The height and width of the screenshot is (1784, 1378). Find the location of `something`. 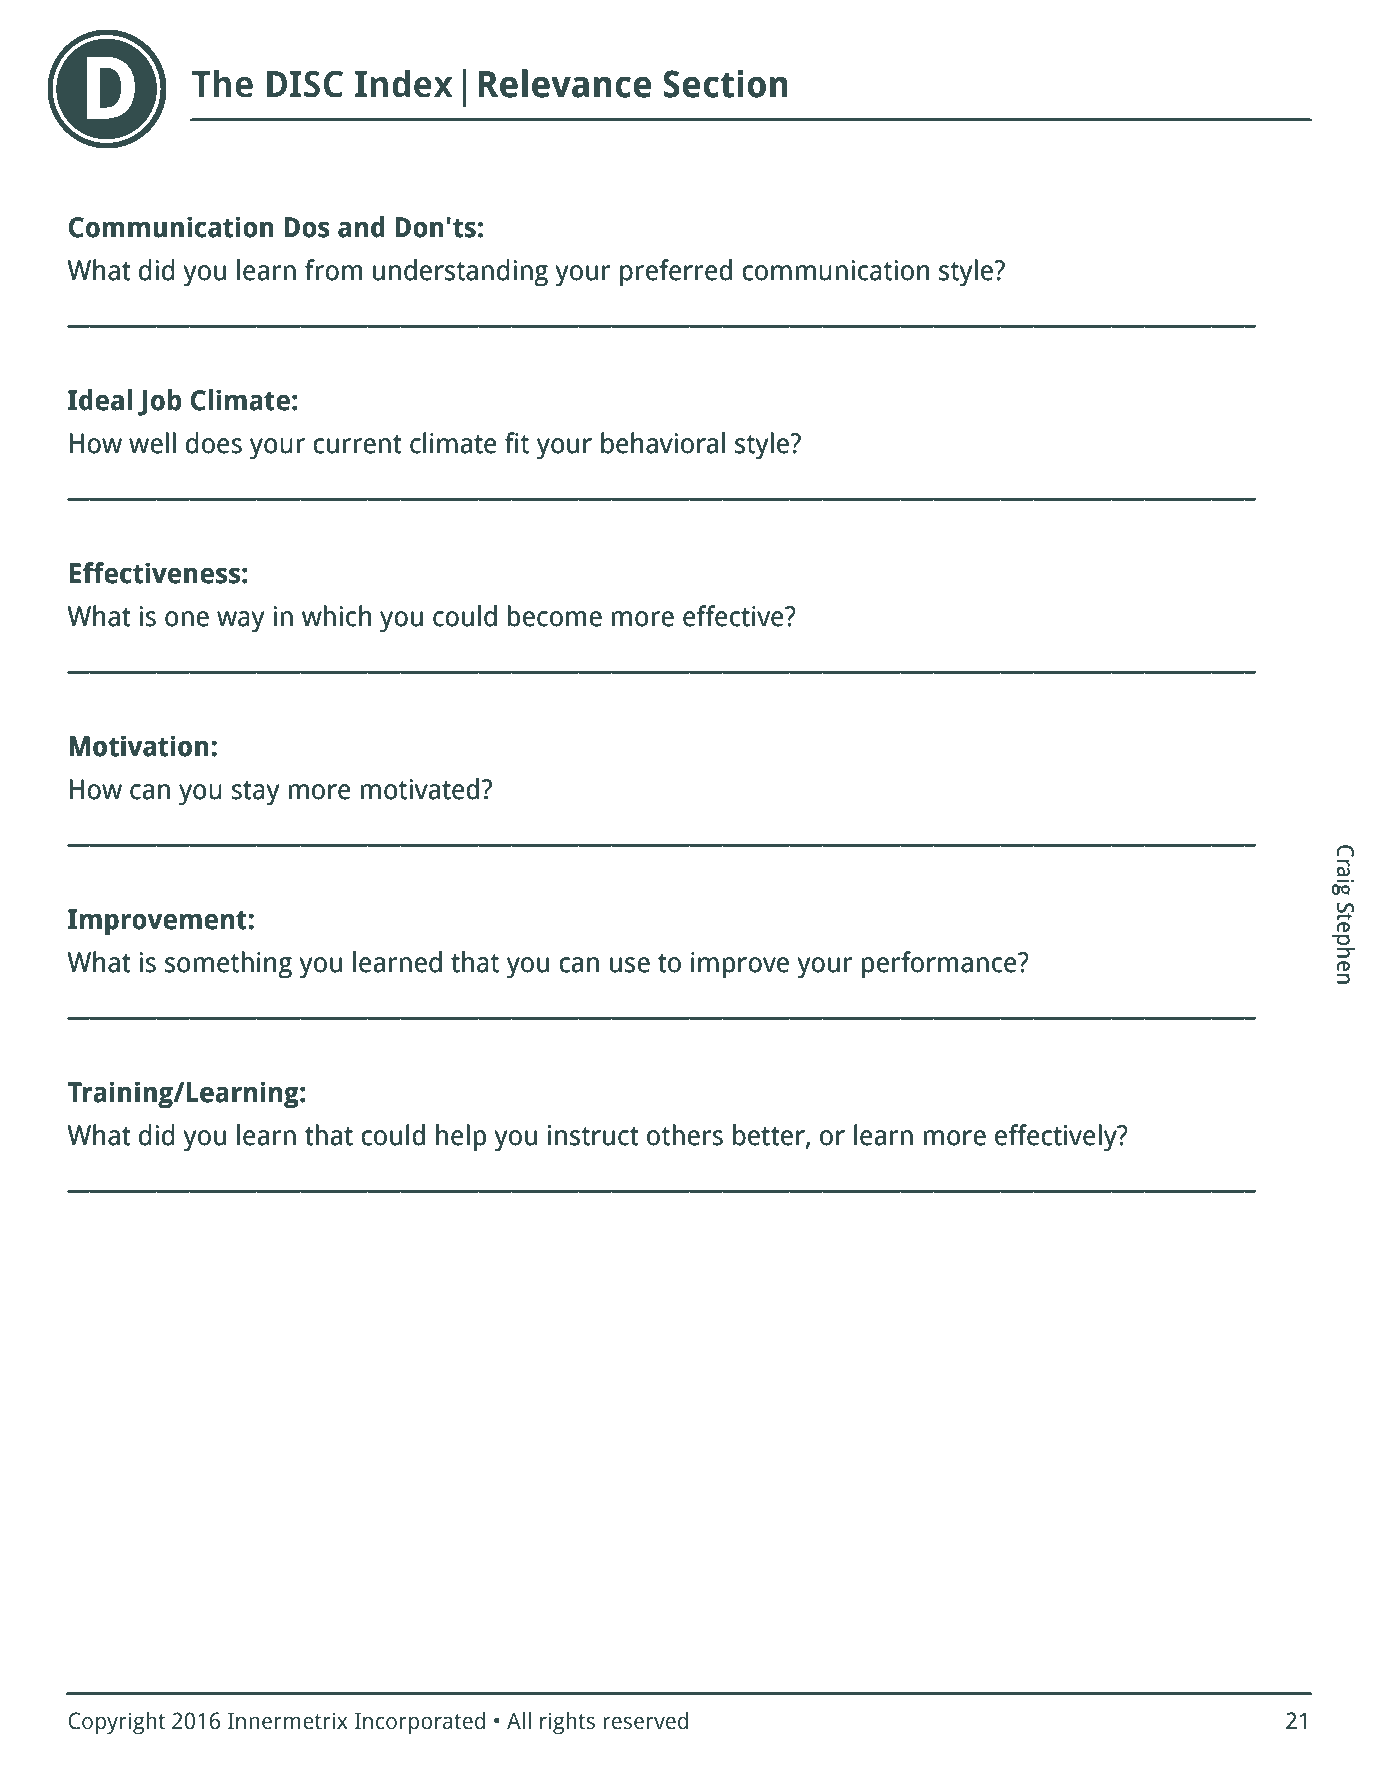

something is located at coordinates (228, 965).
